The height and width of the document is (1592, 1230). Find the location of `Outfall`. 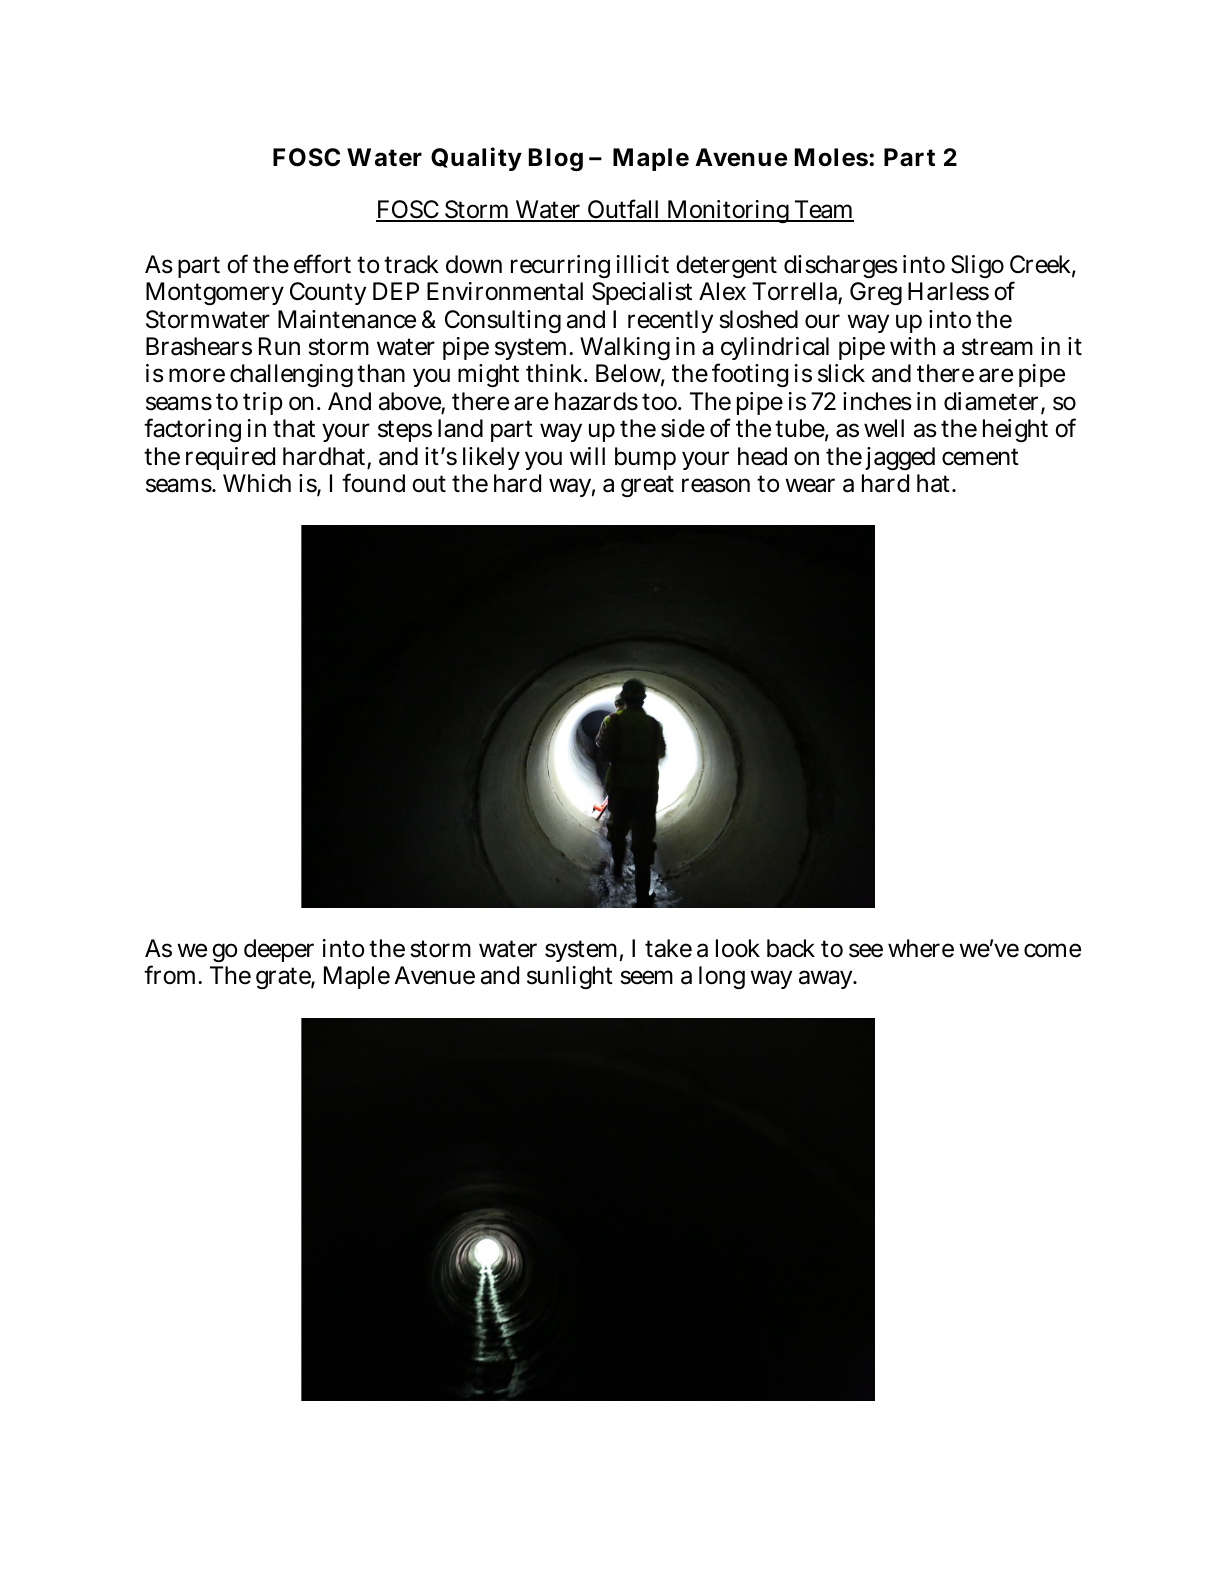

Outfall is located at coordinates (625, 210).
